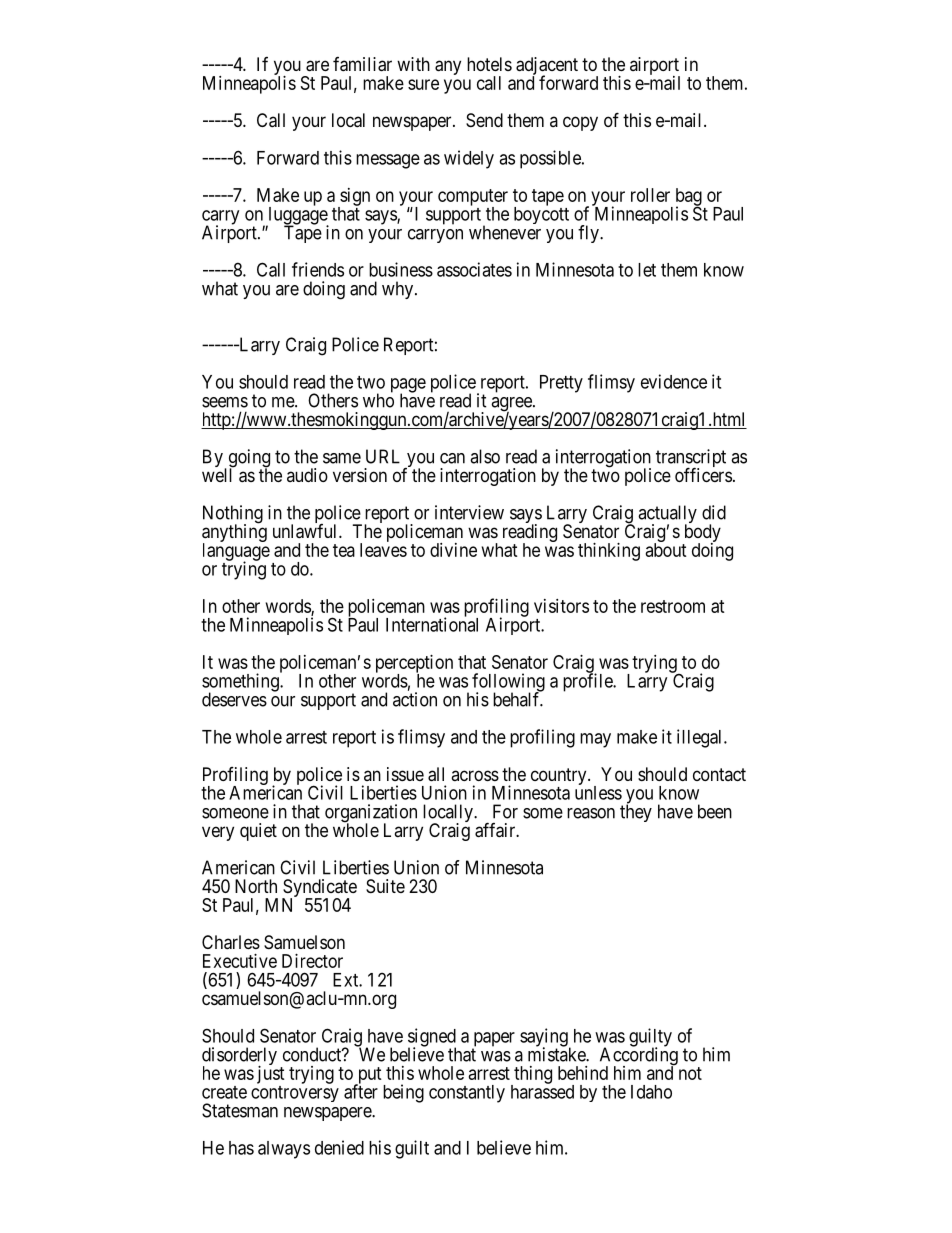  I want to click on familiar, so click(362, 64).
